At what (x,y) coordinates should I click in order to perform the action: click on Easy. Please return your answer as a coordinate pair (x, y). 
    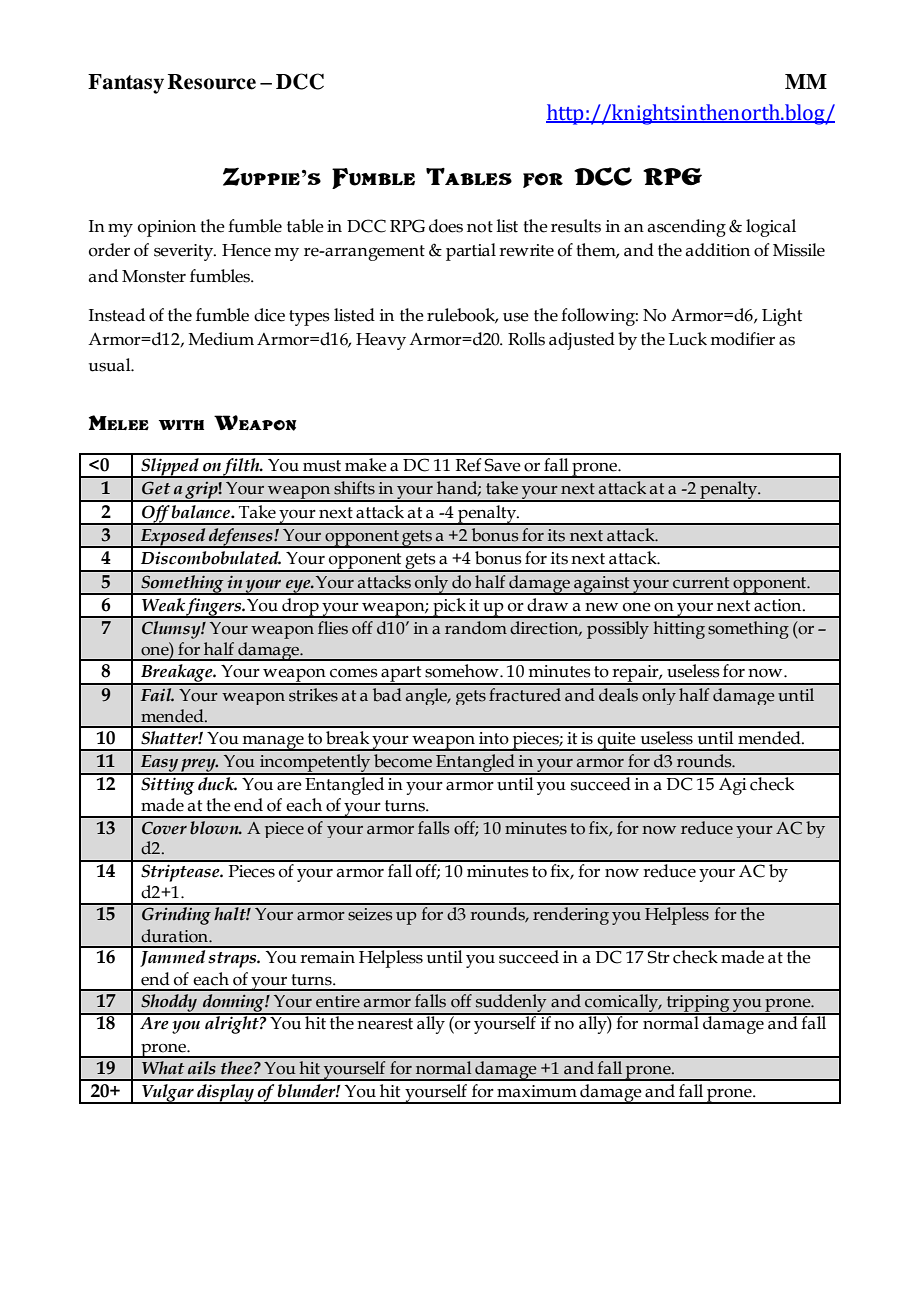
    Looking at the image, I should click on (159, 764).
